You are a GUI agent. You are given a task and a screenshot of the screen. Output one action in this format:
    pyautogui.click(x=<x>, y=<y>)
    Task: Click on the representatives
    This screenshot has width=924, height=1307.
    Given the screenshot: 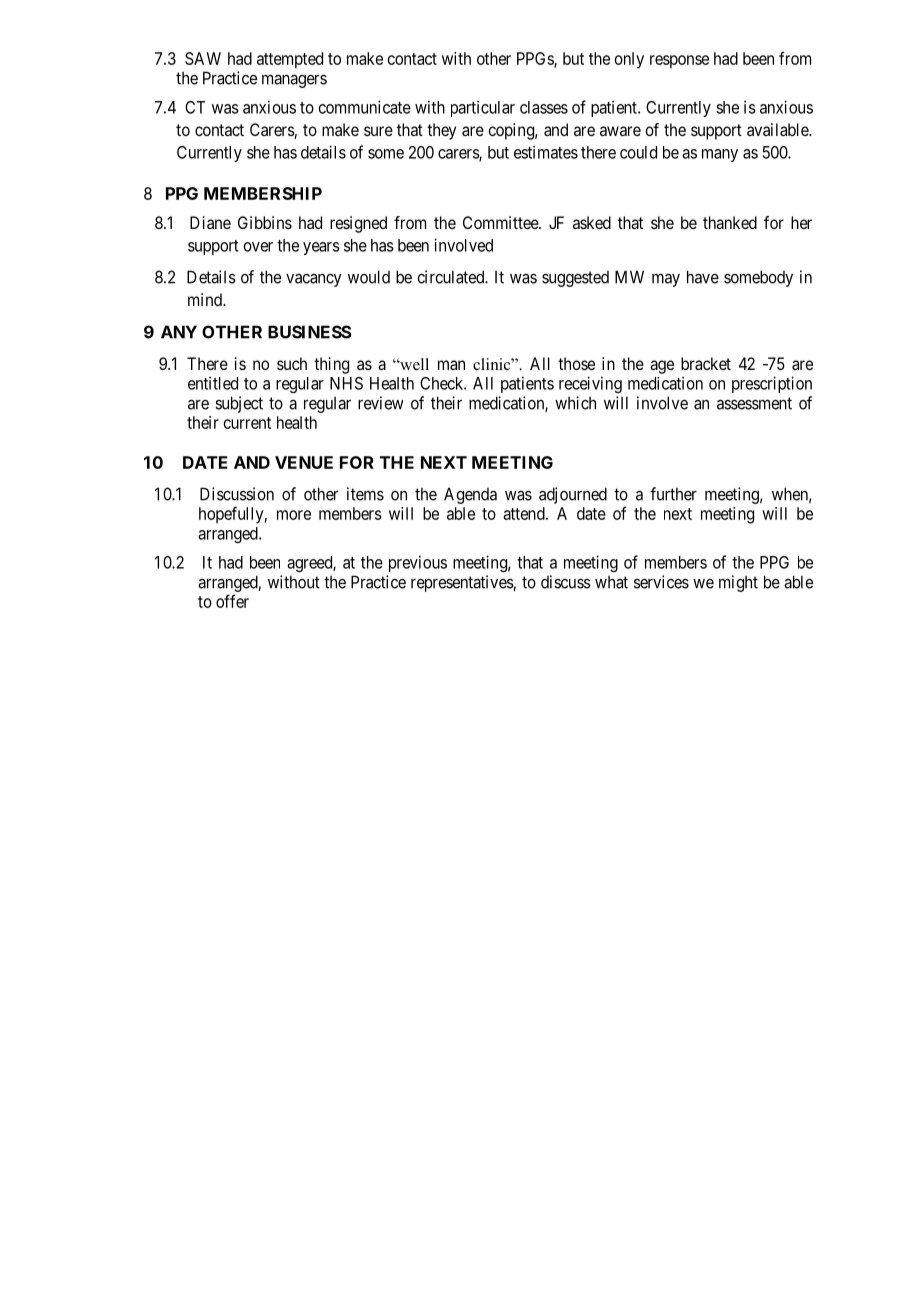 What is the action you would take?
    pyautogui.click(x=462, y=583)
